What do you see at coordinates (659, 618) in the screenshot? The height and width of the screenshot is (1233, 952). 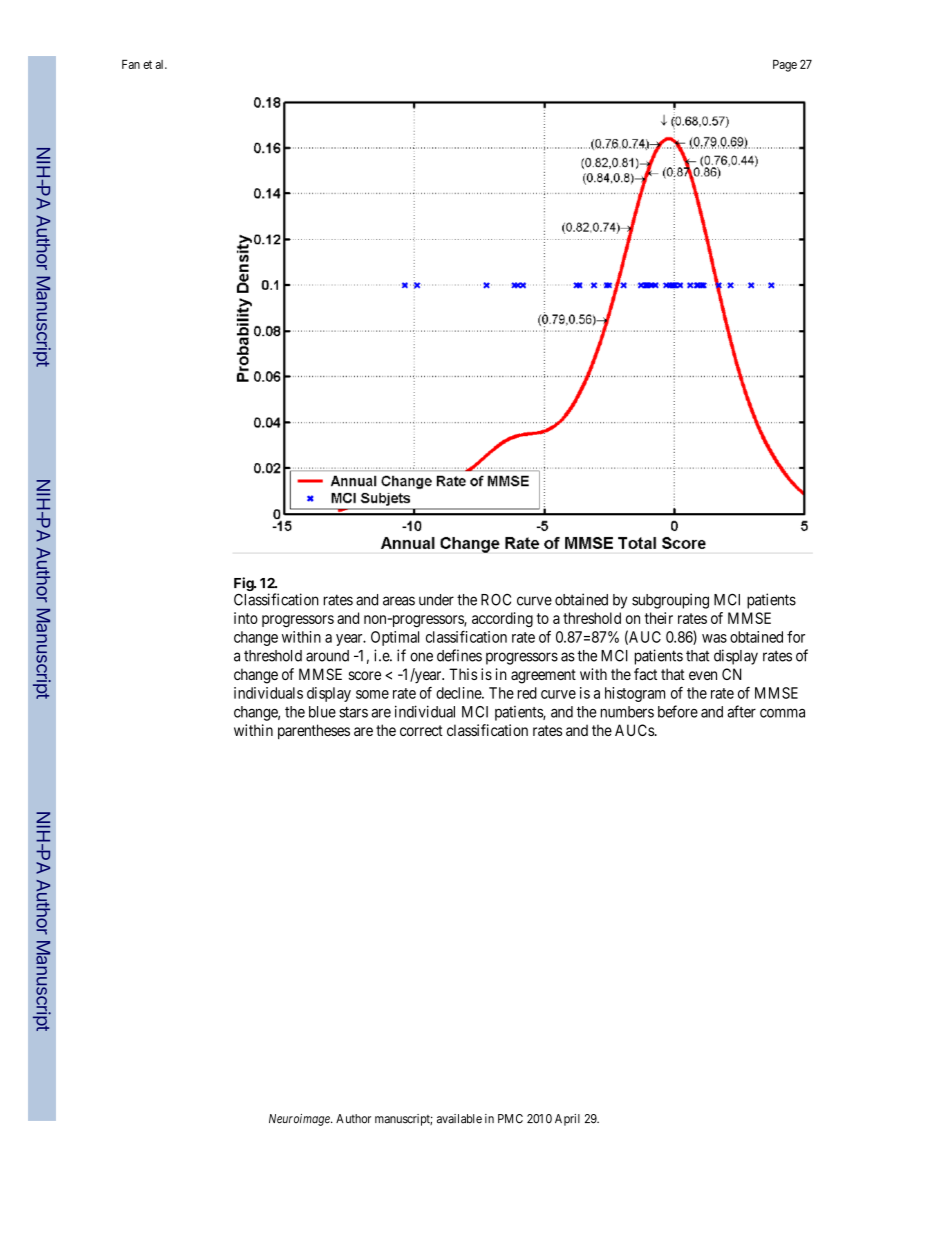 I see `their` at bounding box center [659, 618].
